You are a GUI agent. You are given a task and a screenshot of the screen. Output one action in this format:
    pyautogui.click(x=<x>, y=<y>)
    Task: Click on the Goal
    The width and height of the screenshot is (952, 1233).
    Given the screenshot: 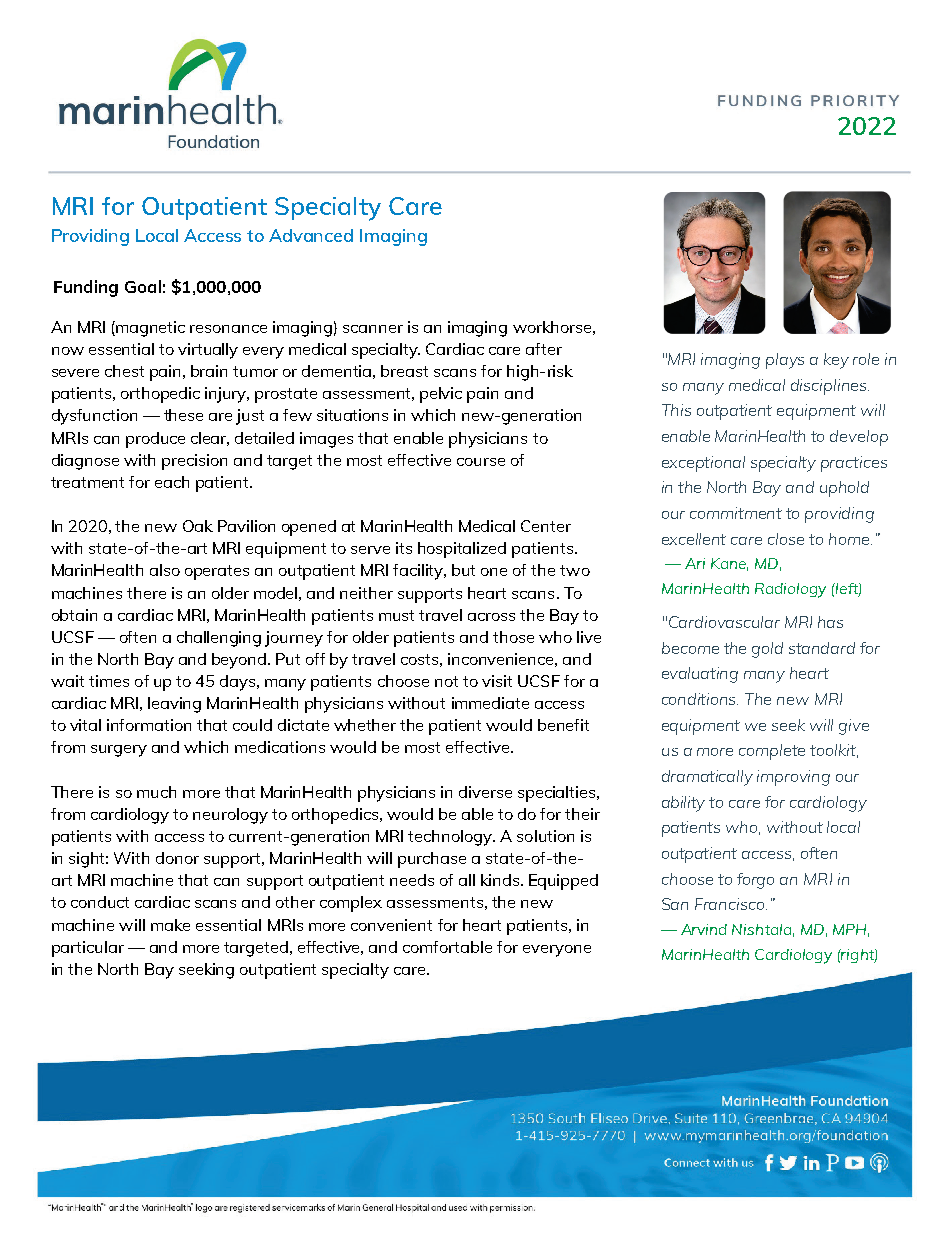 What is the action you would take?
    pyautogui.click(x=143, y=286)
